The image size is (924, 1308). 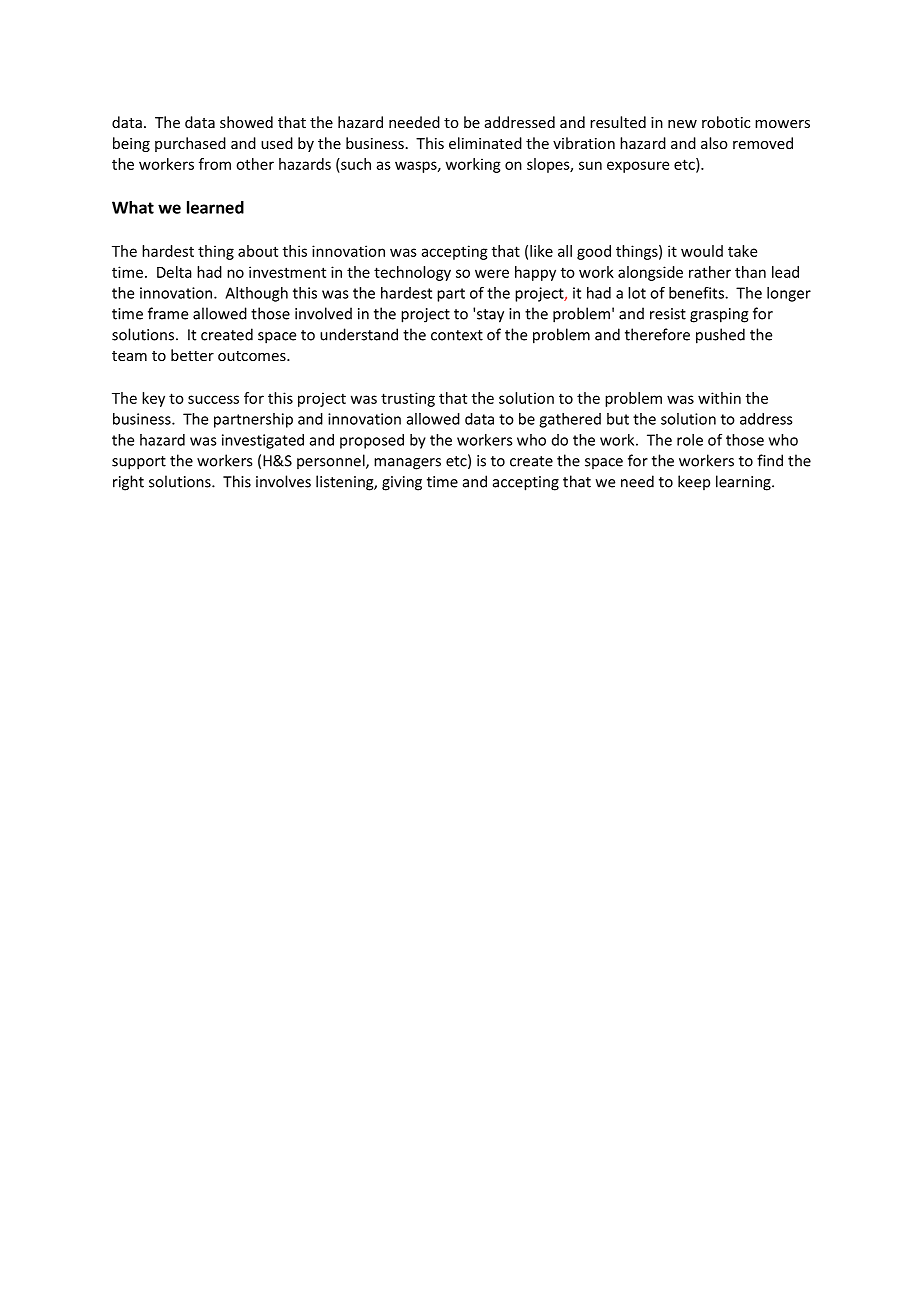 What do you see at coordinates (215, 207) in the image?
I see `learned` at bounding box center [215, 207].
